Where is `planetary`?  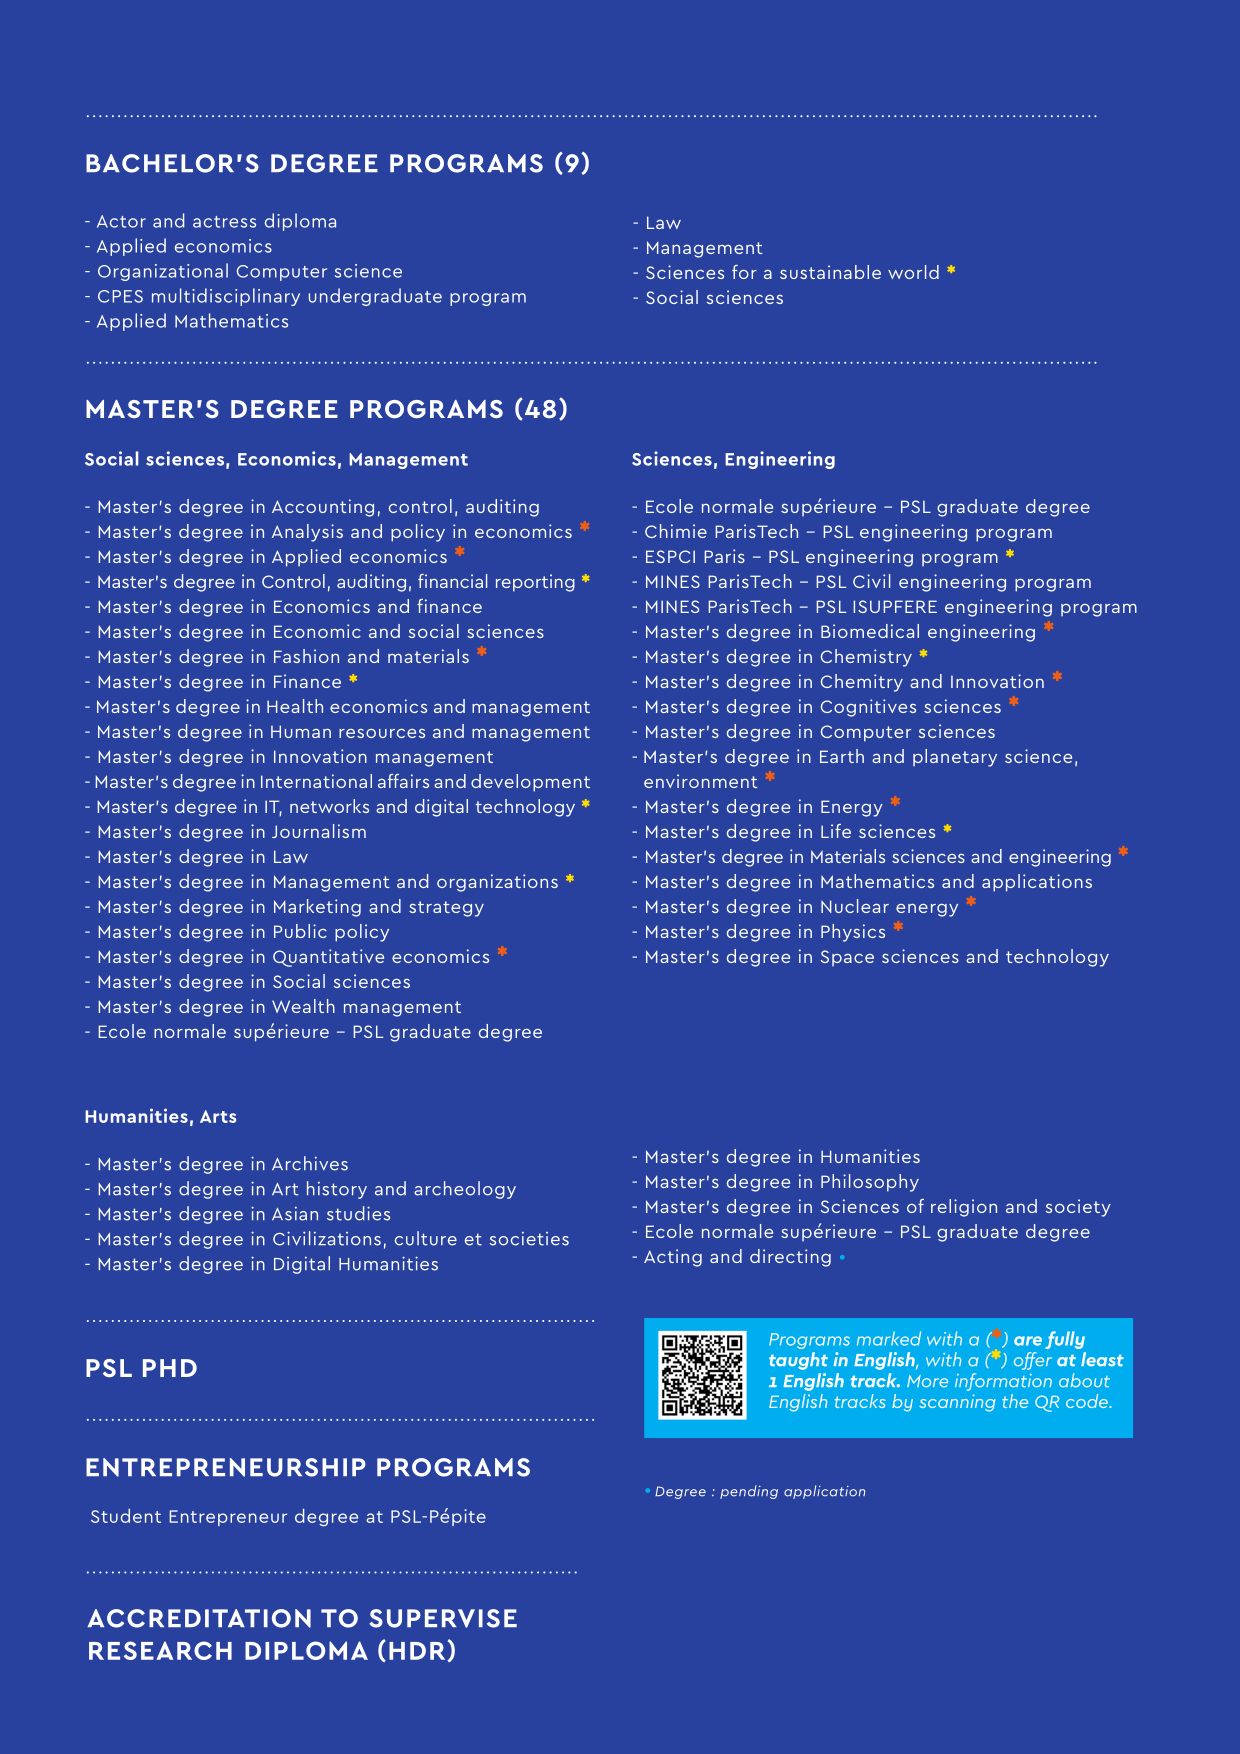
planetary is located at coordinates (955, 758).
